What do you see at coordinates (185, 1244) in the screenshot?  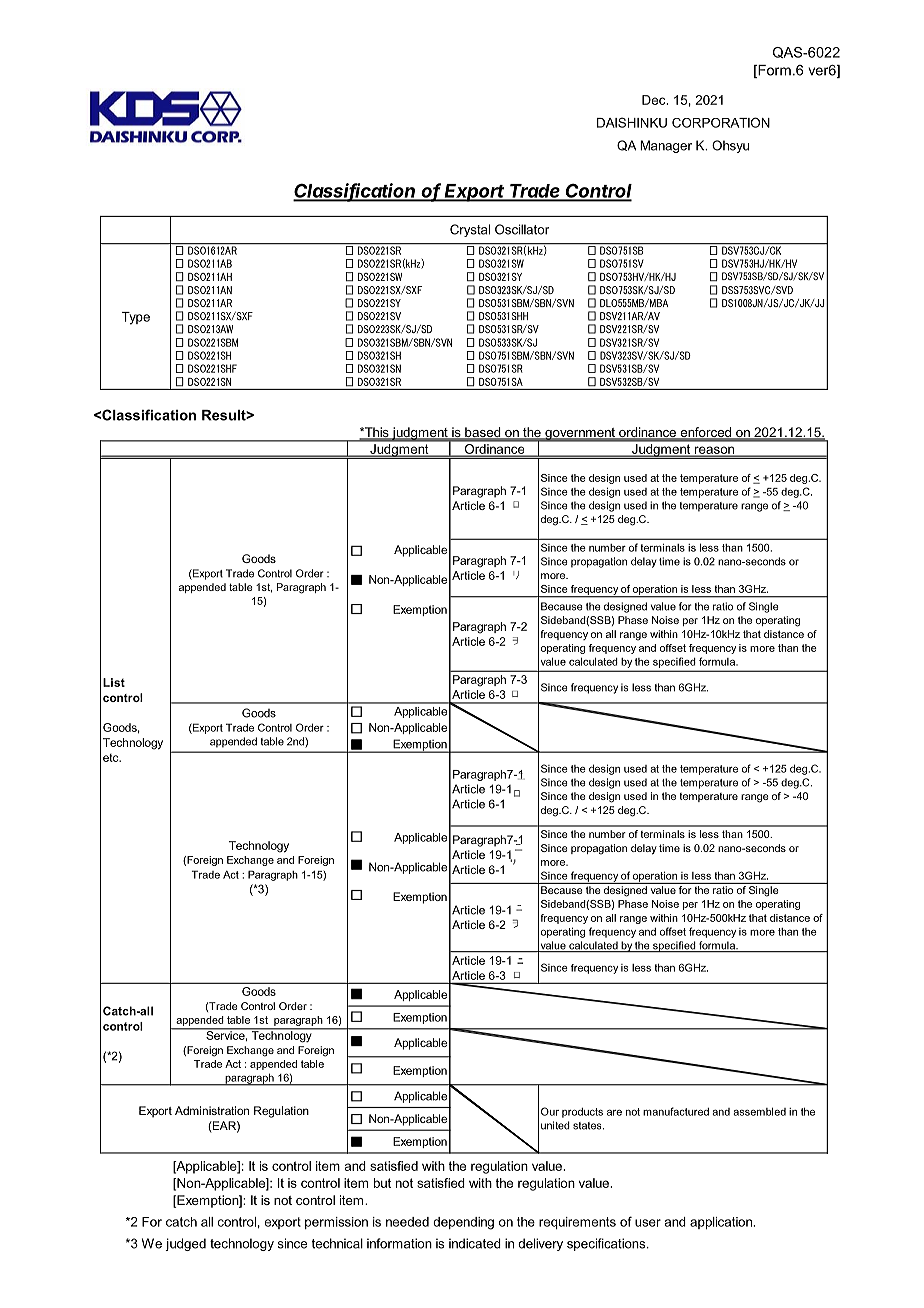 I see `judged` at bounding box center [185, 1244].
